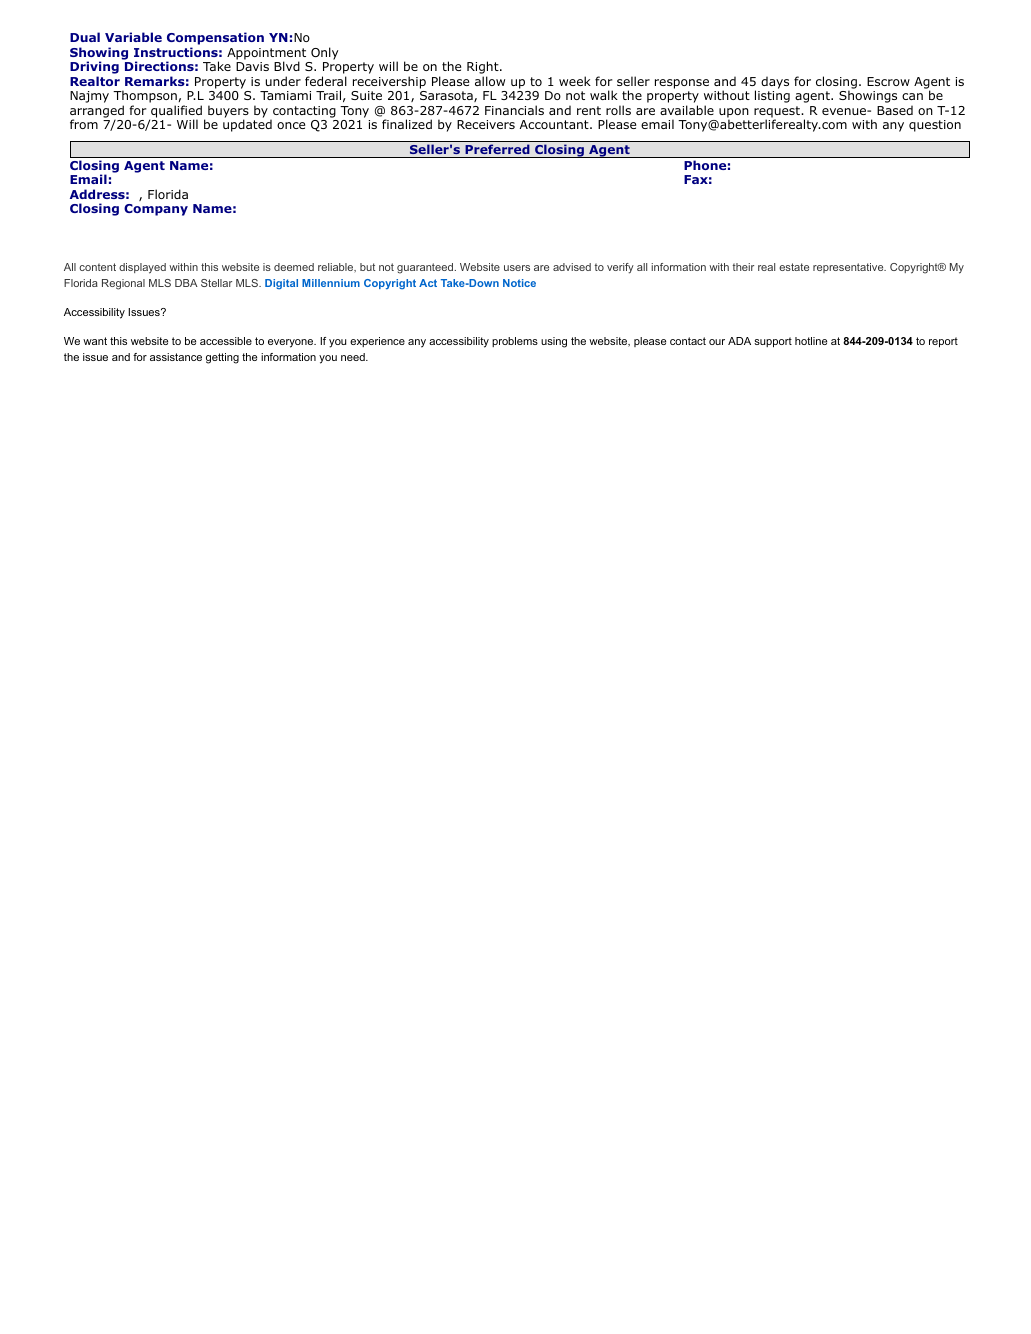 Image resolution: width=1031 pixels, height=1334 pixels. What do you see at coordinates (215, 40) in the document?
I see `Compensation` at bounding box center [215, 40].
